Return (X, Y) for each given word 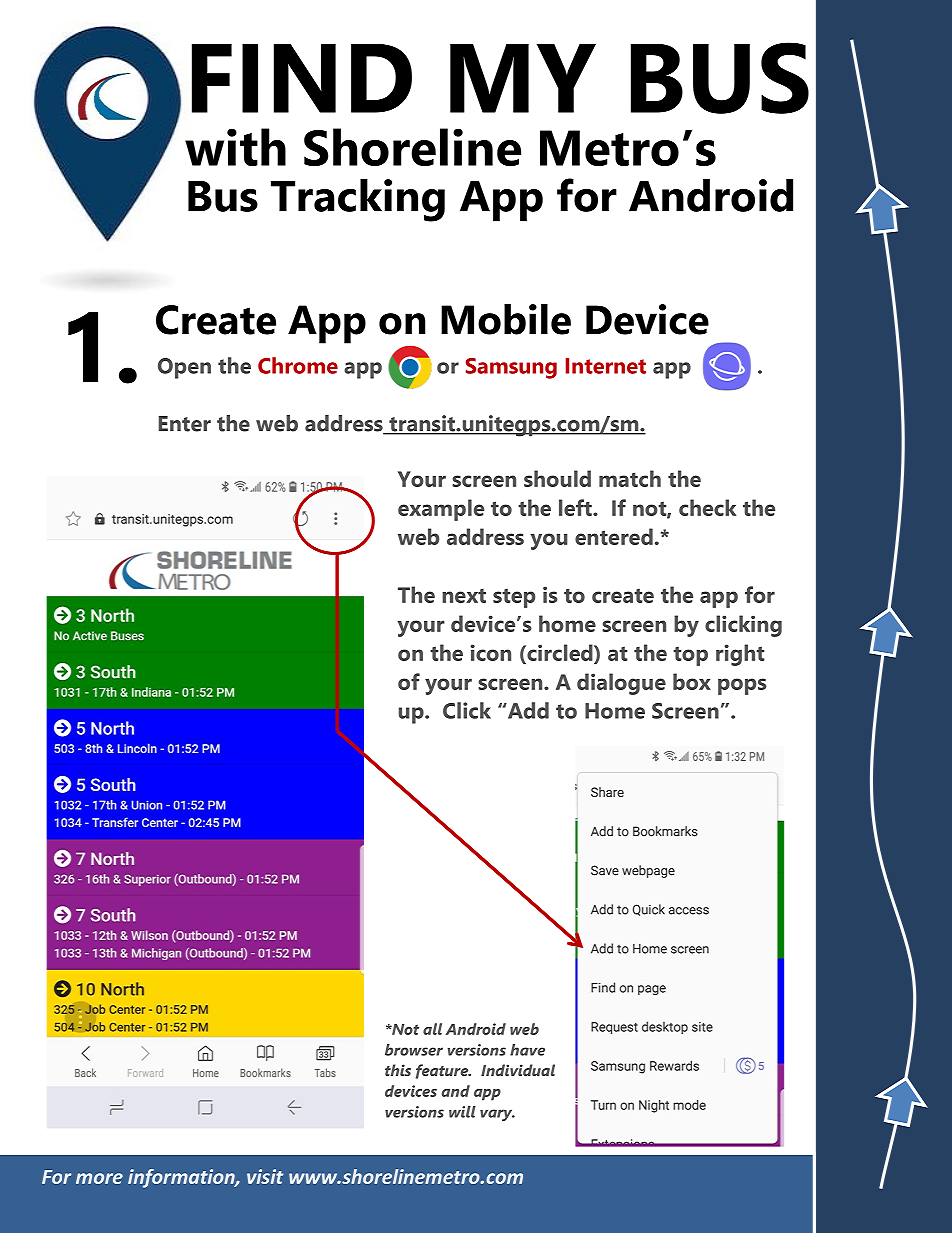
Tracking (358, 200)
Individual (518, 1070)
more (99, 1178)
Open (184, 368)
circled (560, 652)
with (235, 147)
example (441, 510)
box (692, 681)
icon (491, 652)
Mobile (506, 319)
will (462, 1112)
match (630, 478)
